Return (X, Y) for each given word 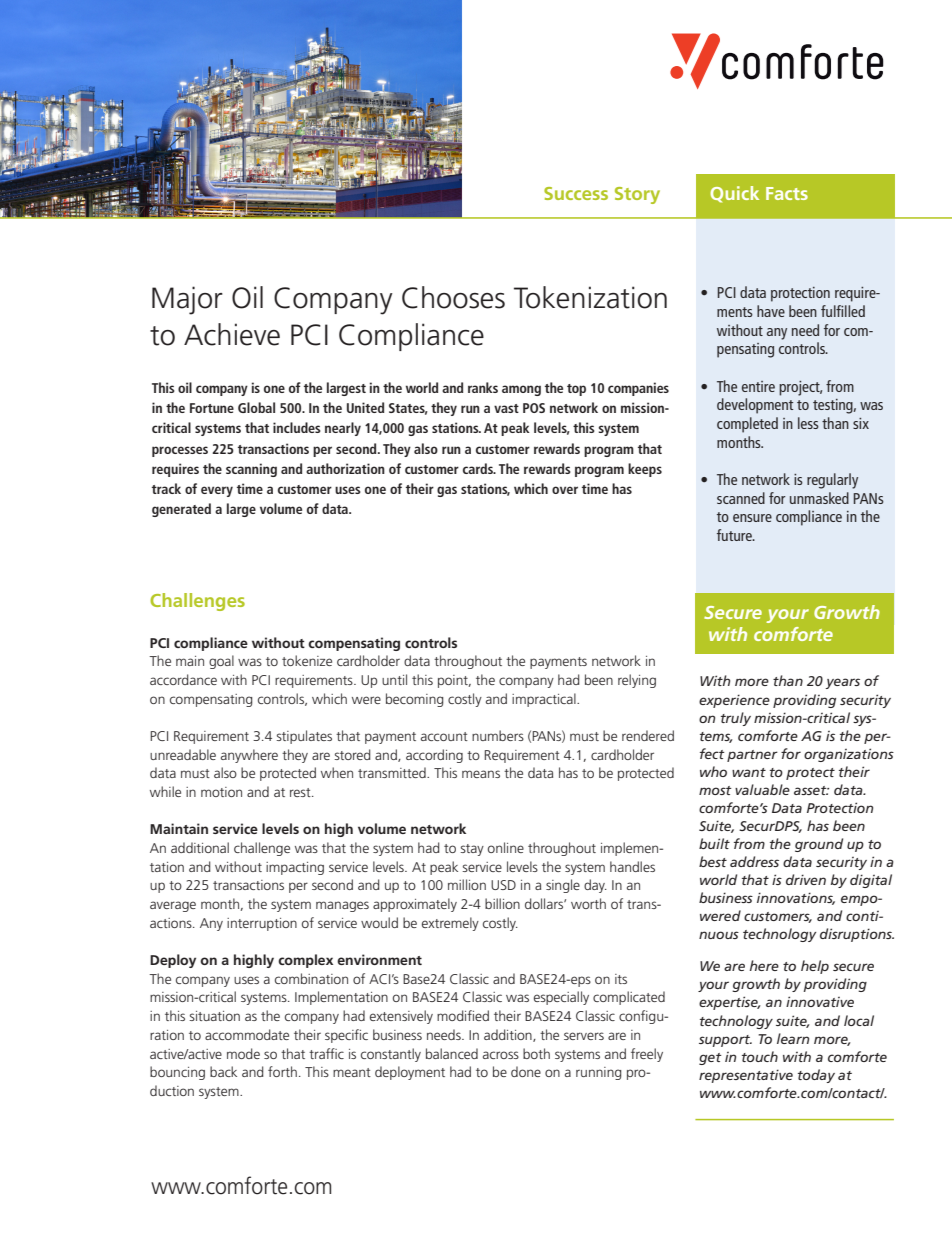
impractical (545, 700)
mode (243, 1053)
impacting (295, 868)
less (808, 423)
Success (576, 193)
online (506, 847)
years (843, 683)
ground (819, 845)
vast (506, 408)
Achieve (232, 334)
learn (793, 1038)
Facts (787, 193)
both (536, 1053)
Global (256, 407)
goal (221, 662)
